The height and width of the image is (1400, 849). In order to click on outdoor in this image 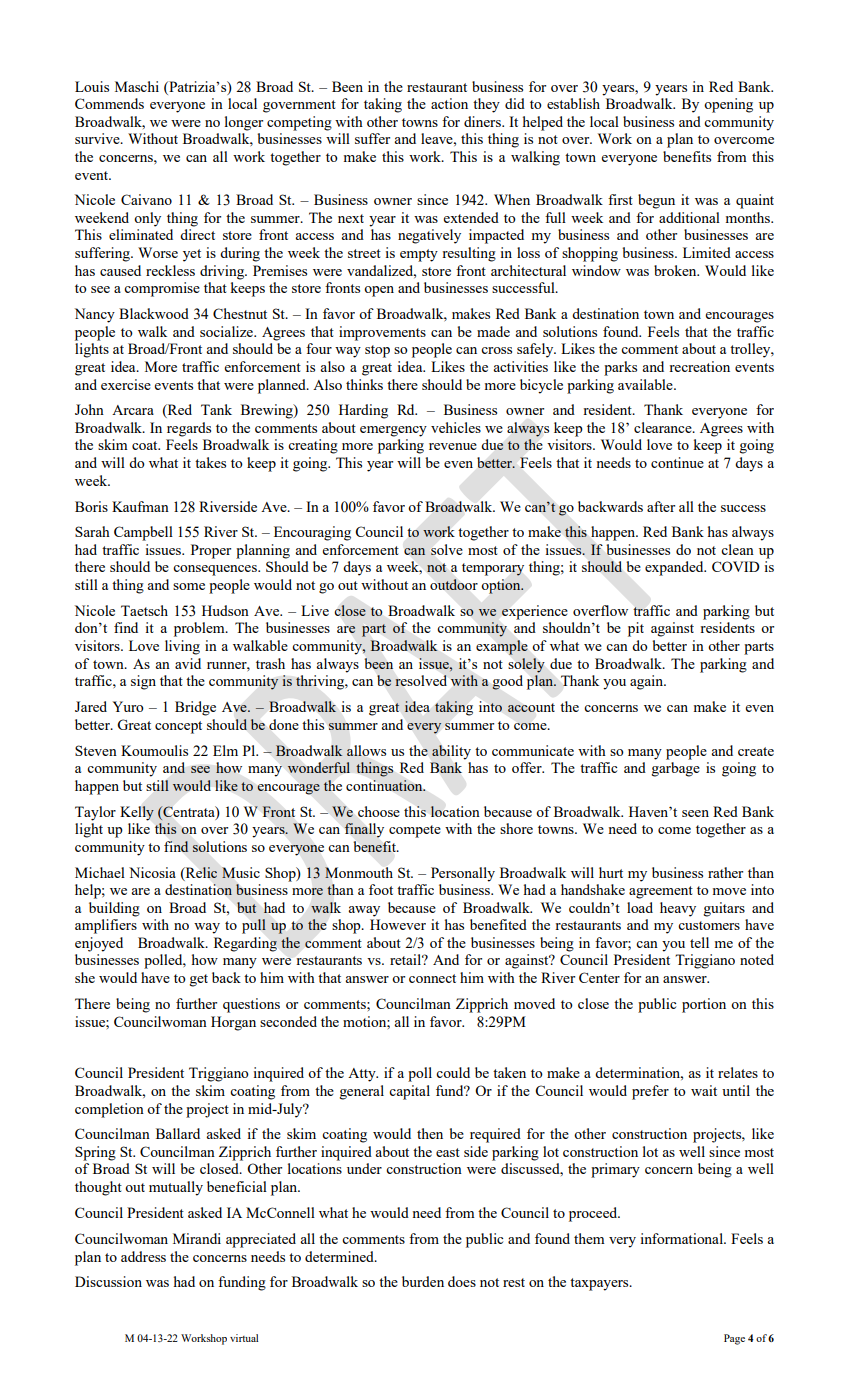, I will do `click(454, 584)`.
